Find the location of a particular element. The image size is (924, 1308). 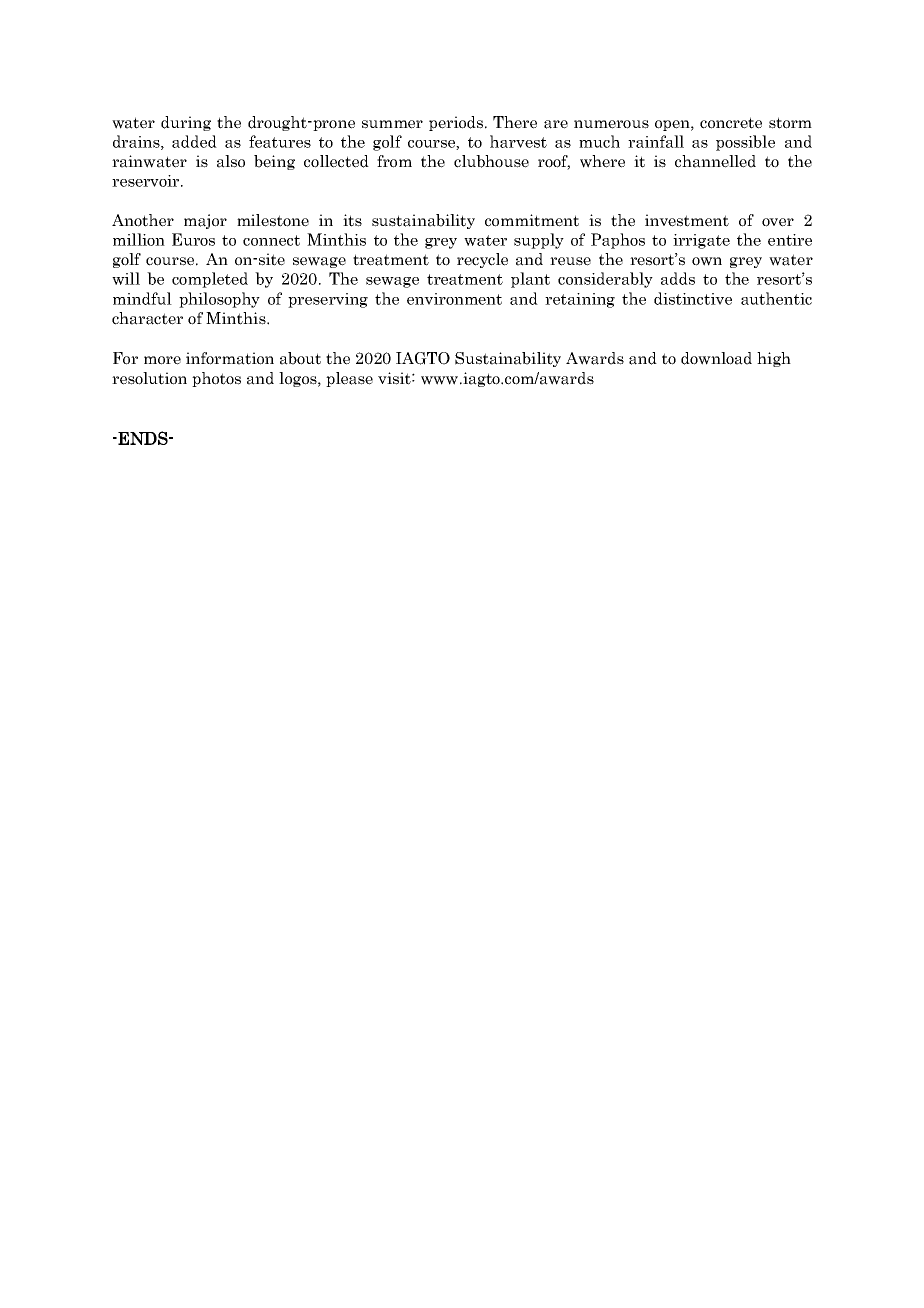

environment is located at coordinates (454, 299).
